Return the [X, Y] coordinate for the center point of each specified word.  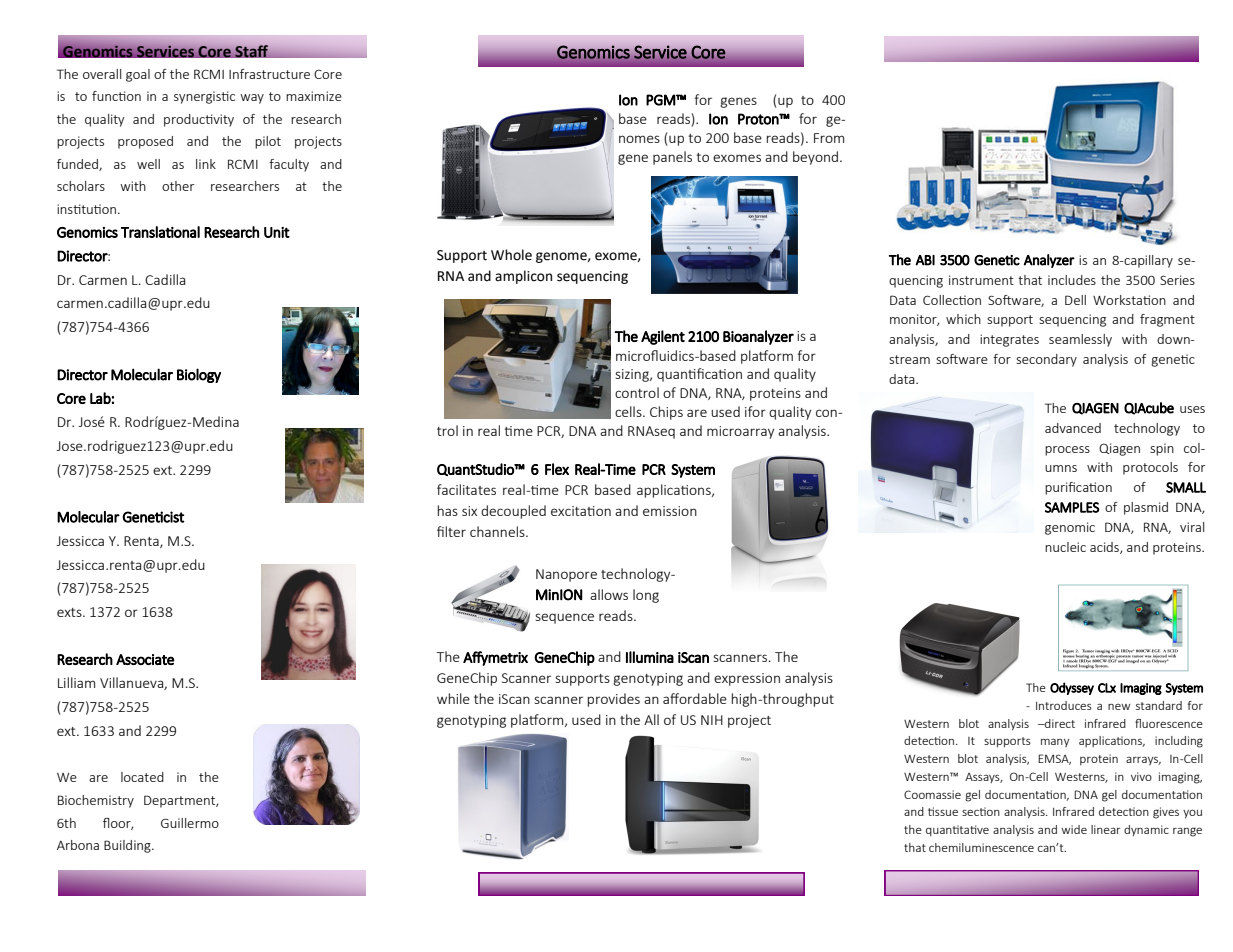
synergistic [204, 97]
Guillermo [190, 823]
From [829, 138]
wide [1074, 829]
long [646, 596]
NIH [712, 720]
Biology [199, 375]
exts [70, 612]
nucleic [1065, 547]
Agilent [663, 337]
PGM [661, 100]
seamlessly [1080, 340]
